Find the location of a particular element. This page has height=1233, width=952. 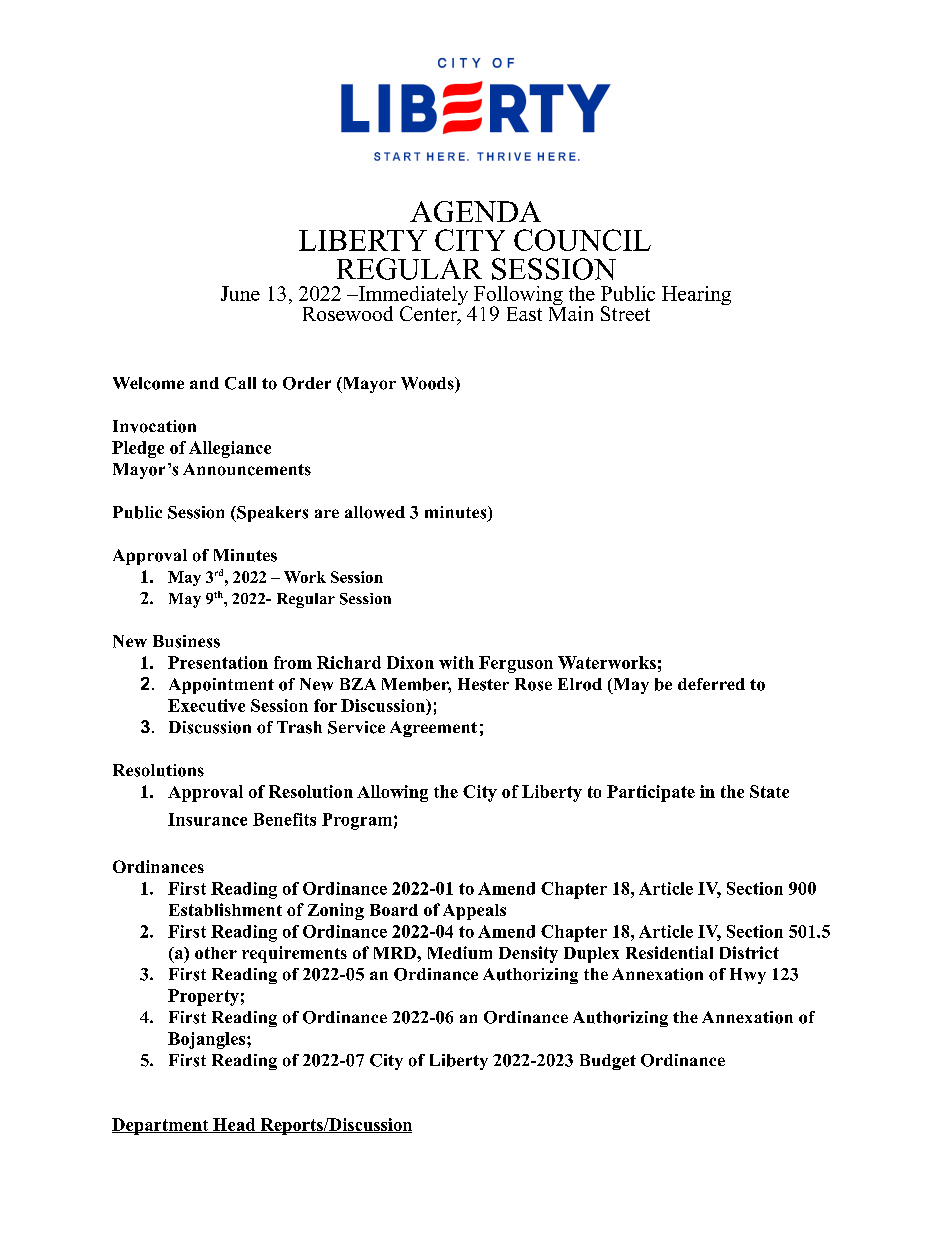

June is located at coordinates (240, 293).
